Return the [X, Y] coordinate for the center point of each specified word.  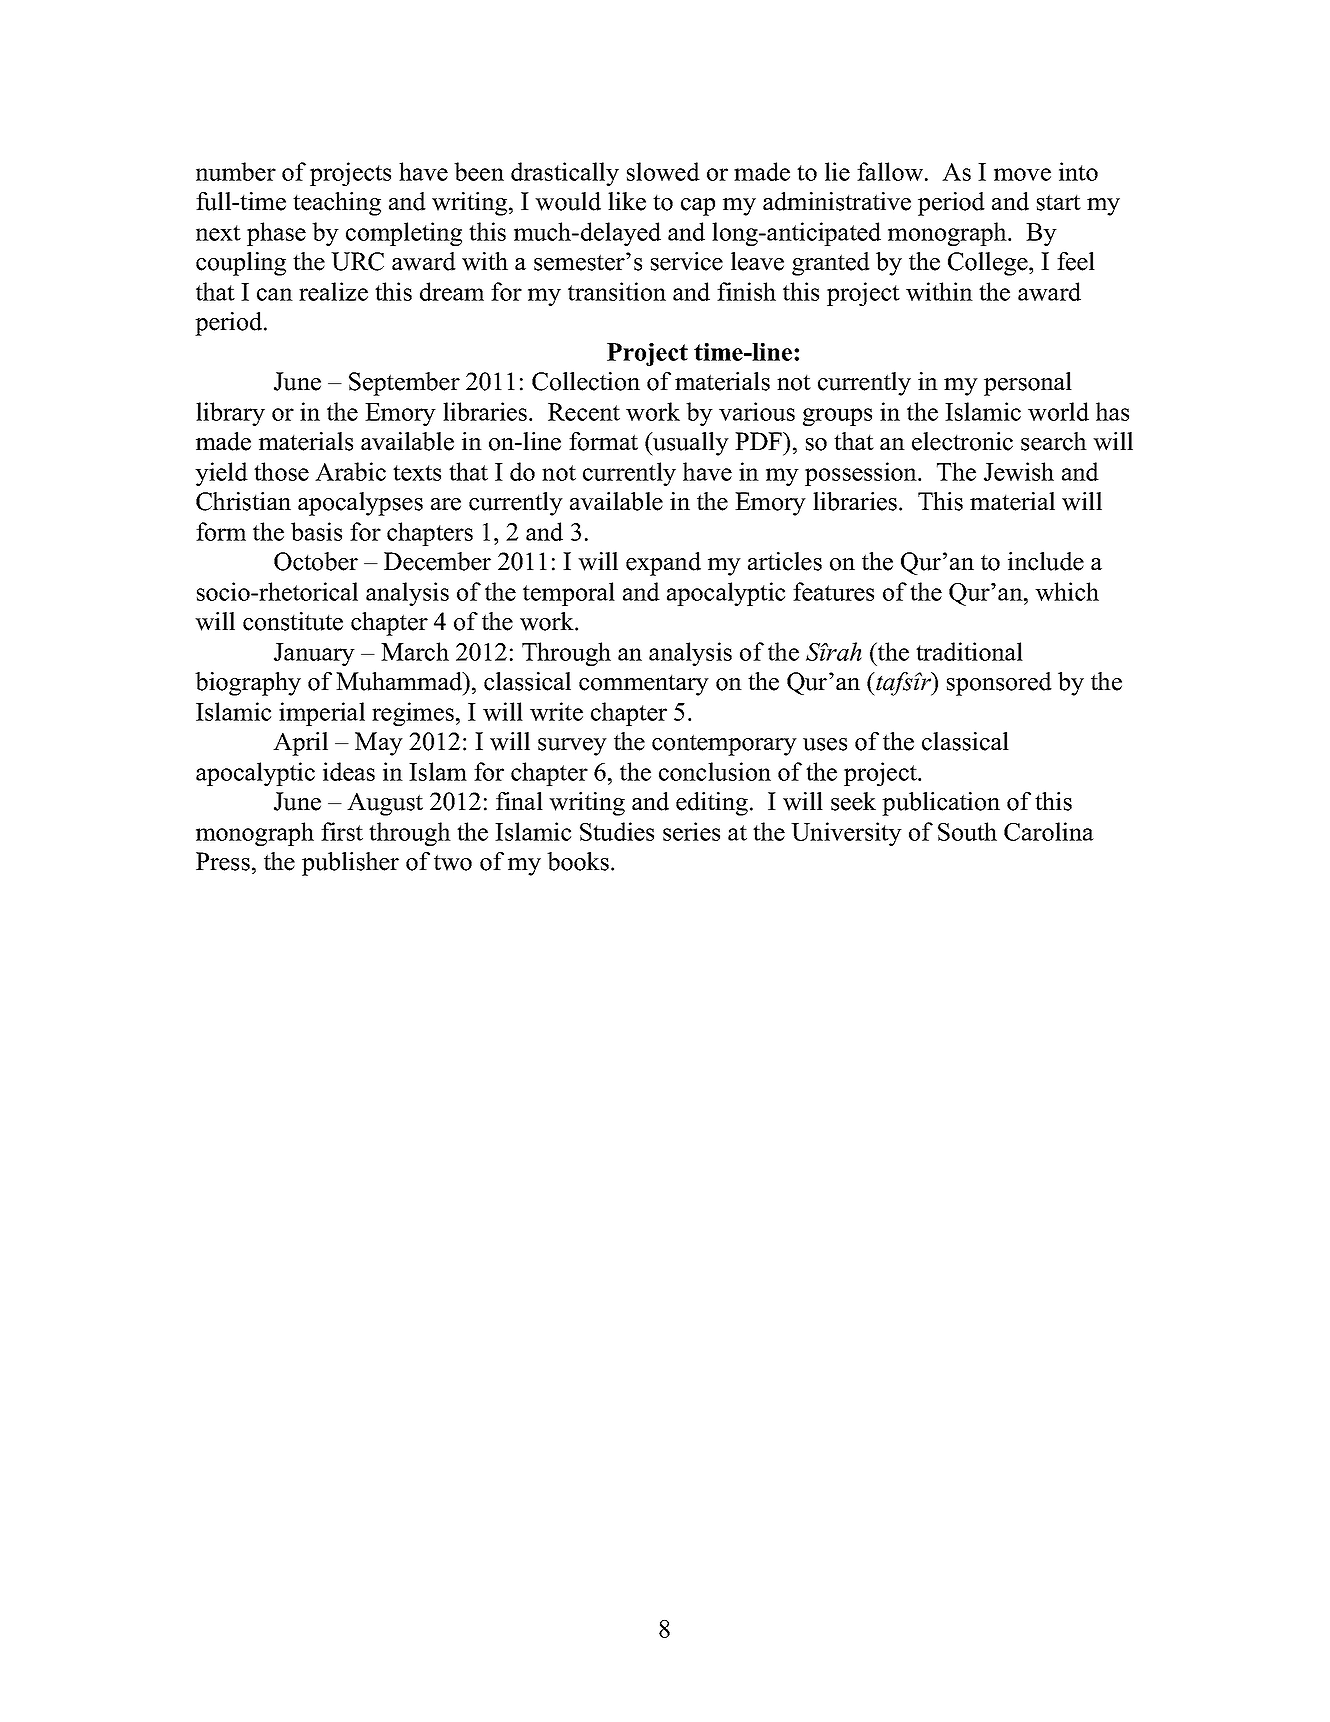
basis [316, 531]
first [342, 831]
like [627, 201]
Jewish [1019, 471]
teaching [337, 204]
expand [663, 564]
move [1022, 174]
